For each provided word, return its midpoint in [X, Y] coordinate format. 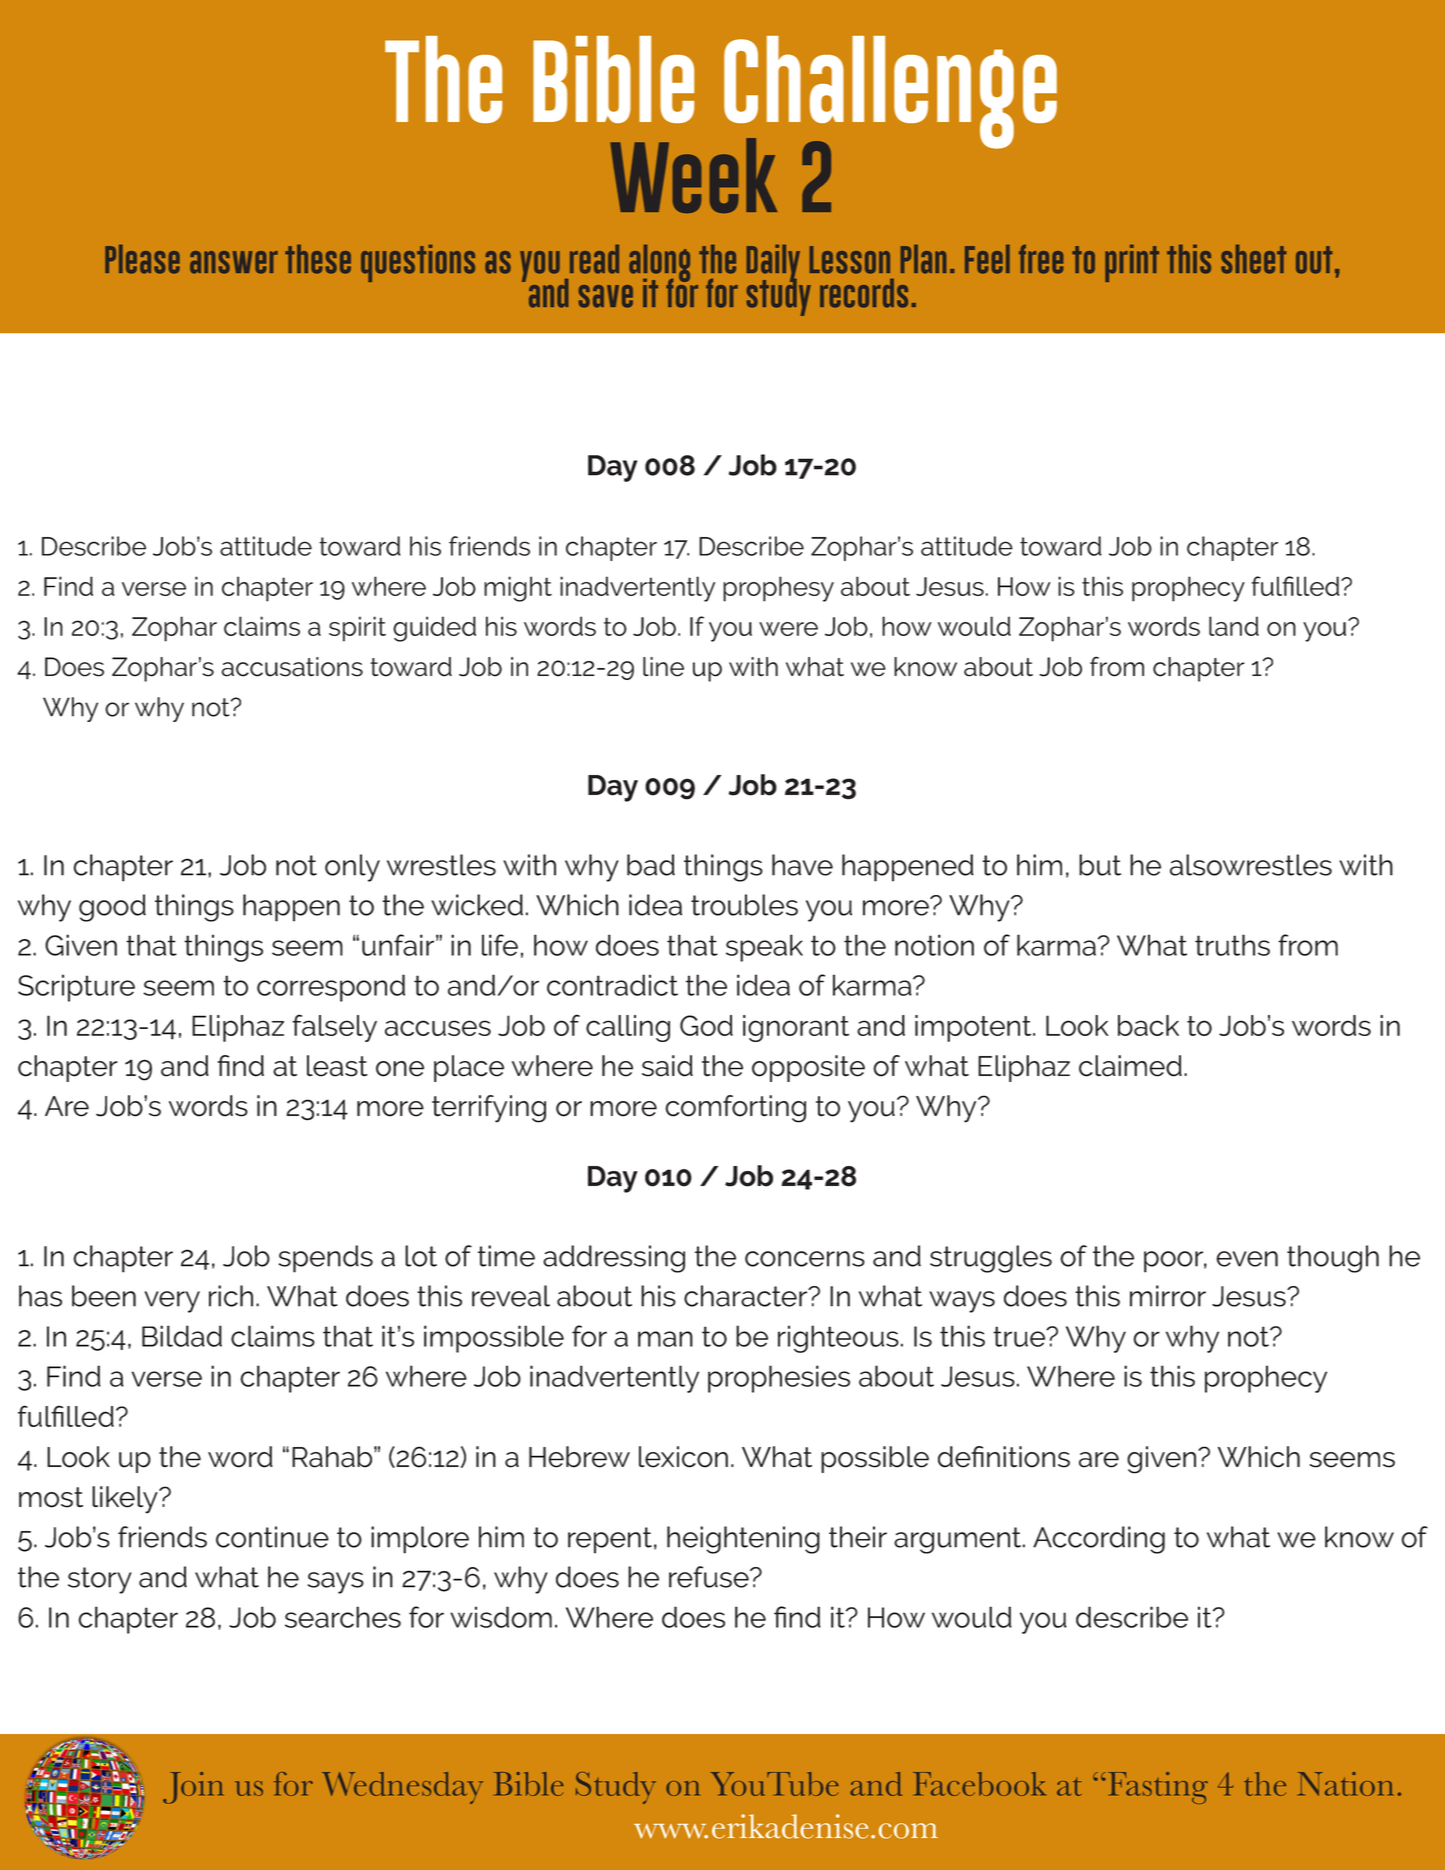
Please [142, 259]
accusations [292, 667]
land [1234, 626]
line [663, 667]
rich [231, 1296]
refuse [710, 1577]
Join [193, 1788]
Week [693, 175]
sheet [1253, 259]
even [1247, 1259]
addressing [614, 1259]
